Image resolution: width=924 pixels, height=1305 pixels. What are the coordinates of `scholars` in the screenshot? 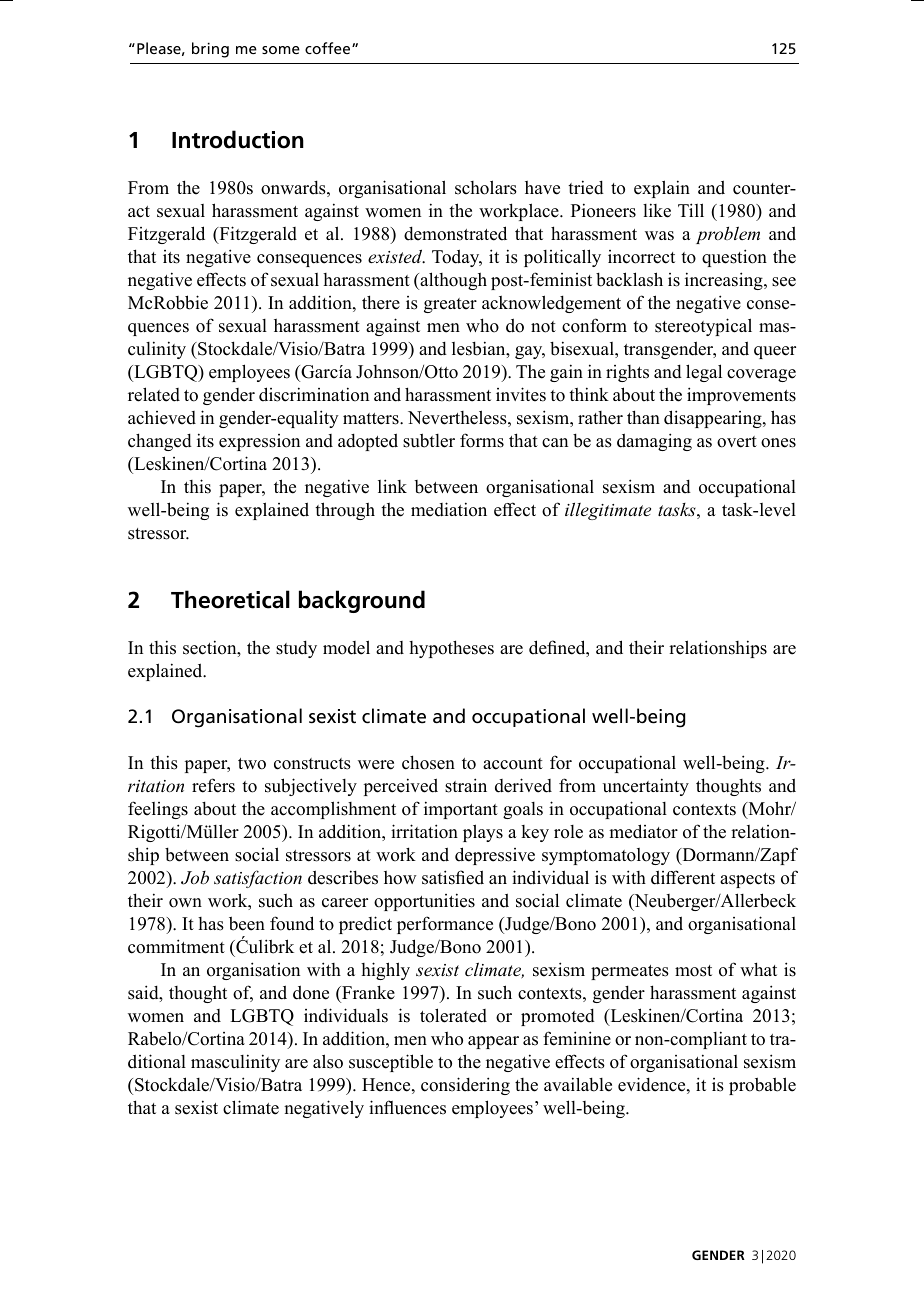 It's located at (486, 187).
